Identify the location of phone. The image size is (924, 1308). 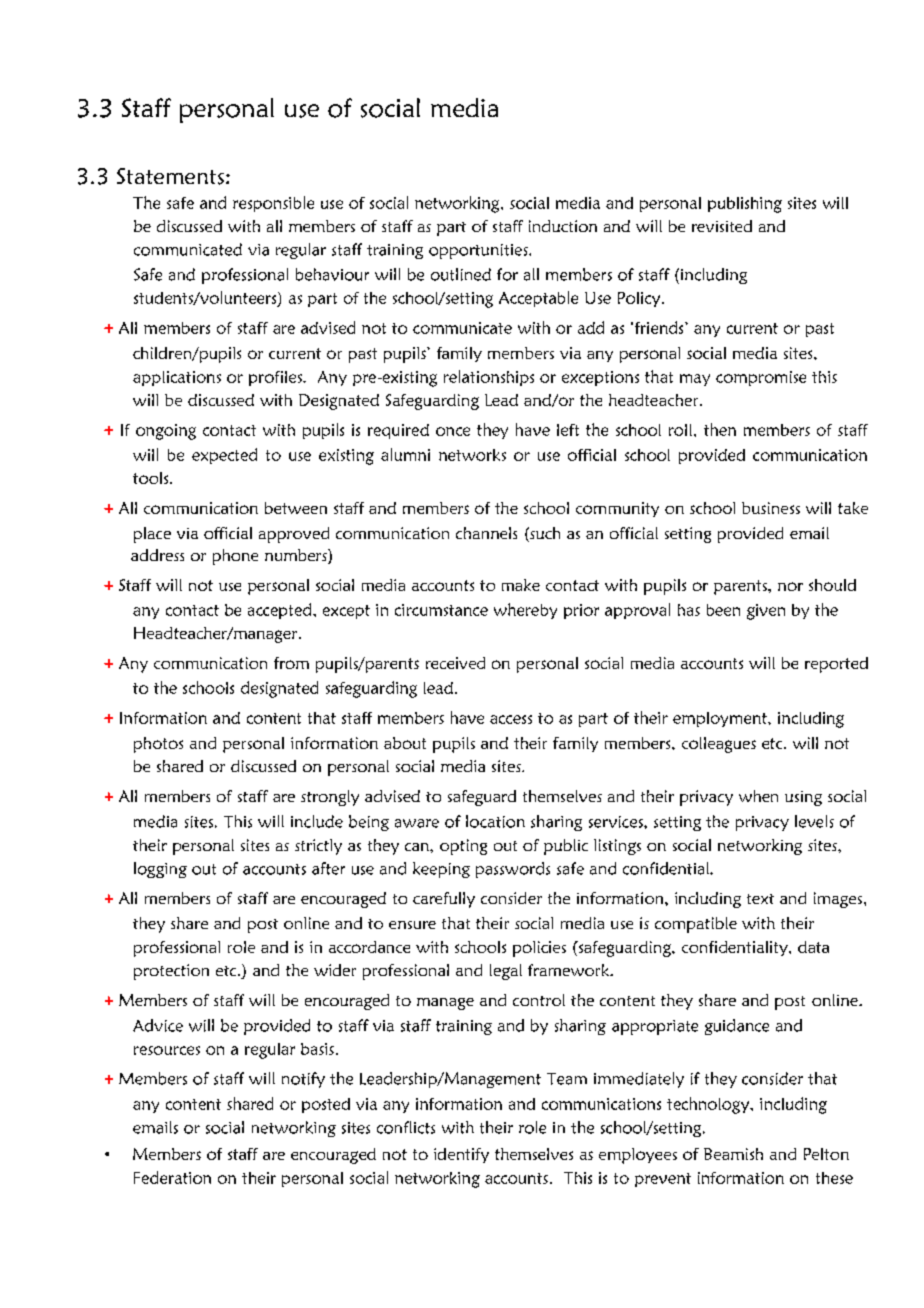
(235, 557).
